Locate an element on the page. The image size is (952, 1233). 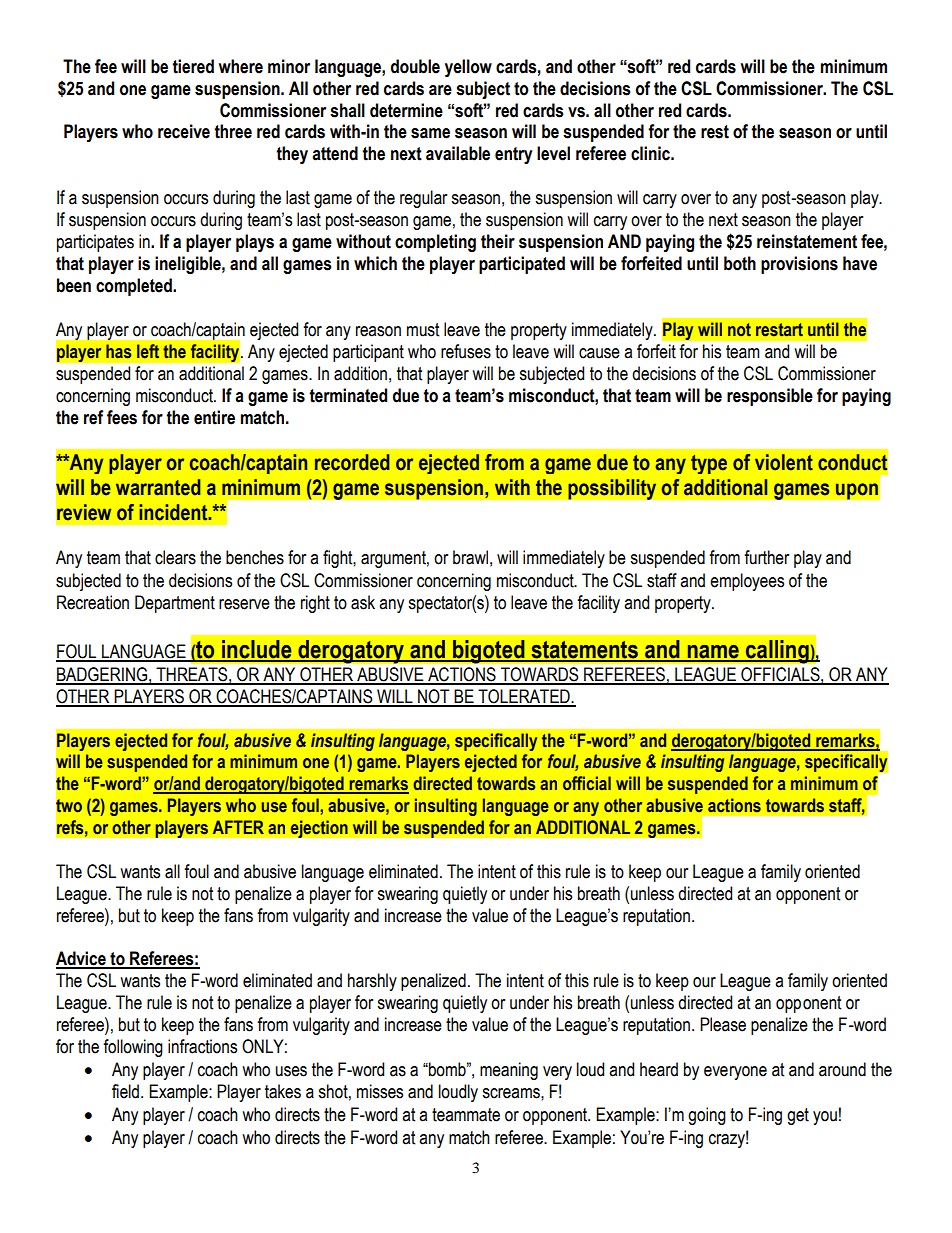
are is located at coordinates (440, 90).
